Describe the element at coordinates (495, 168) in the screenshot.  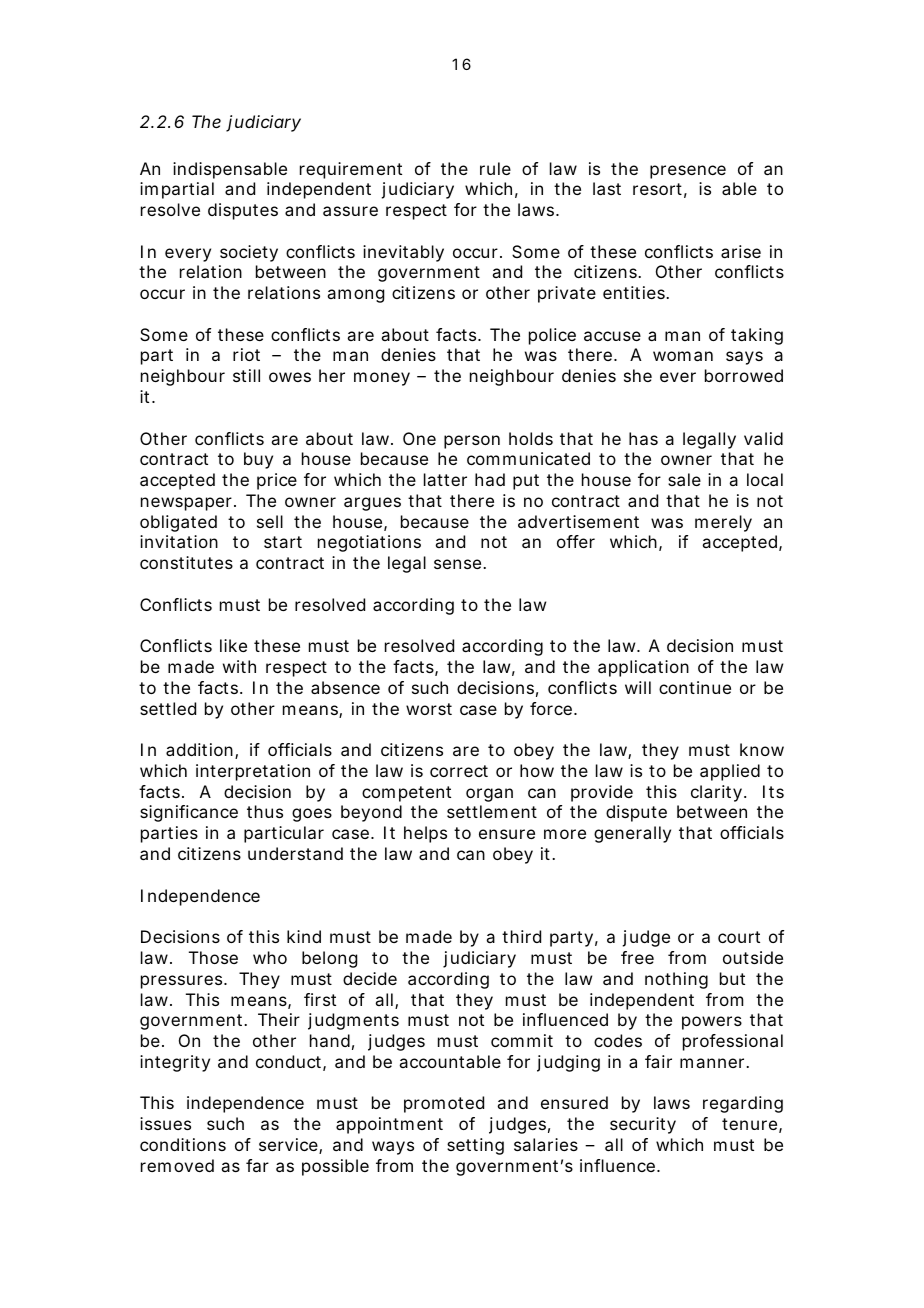
I see `rule` at that location.
